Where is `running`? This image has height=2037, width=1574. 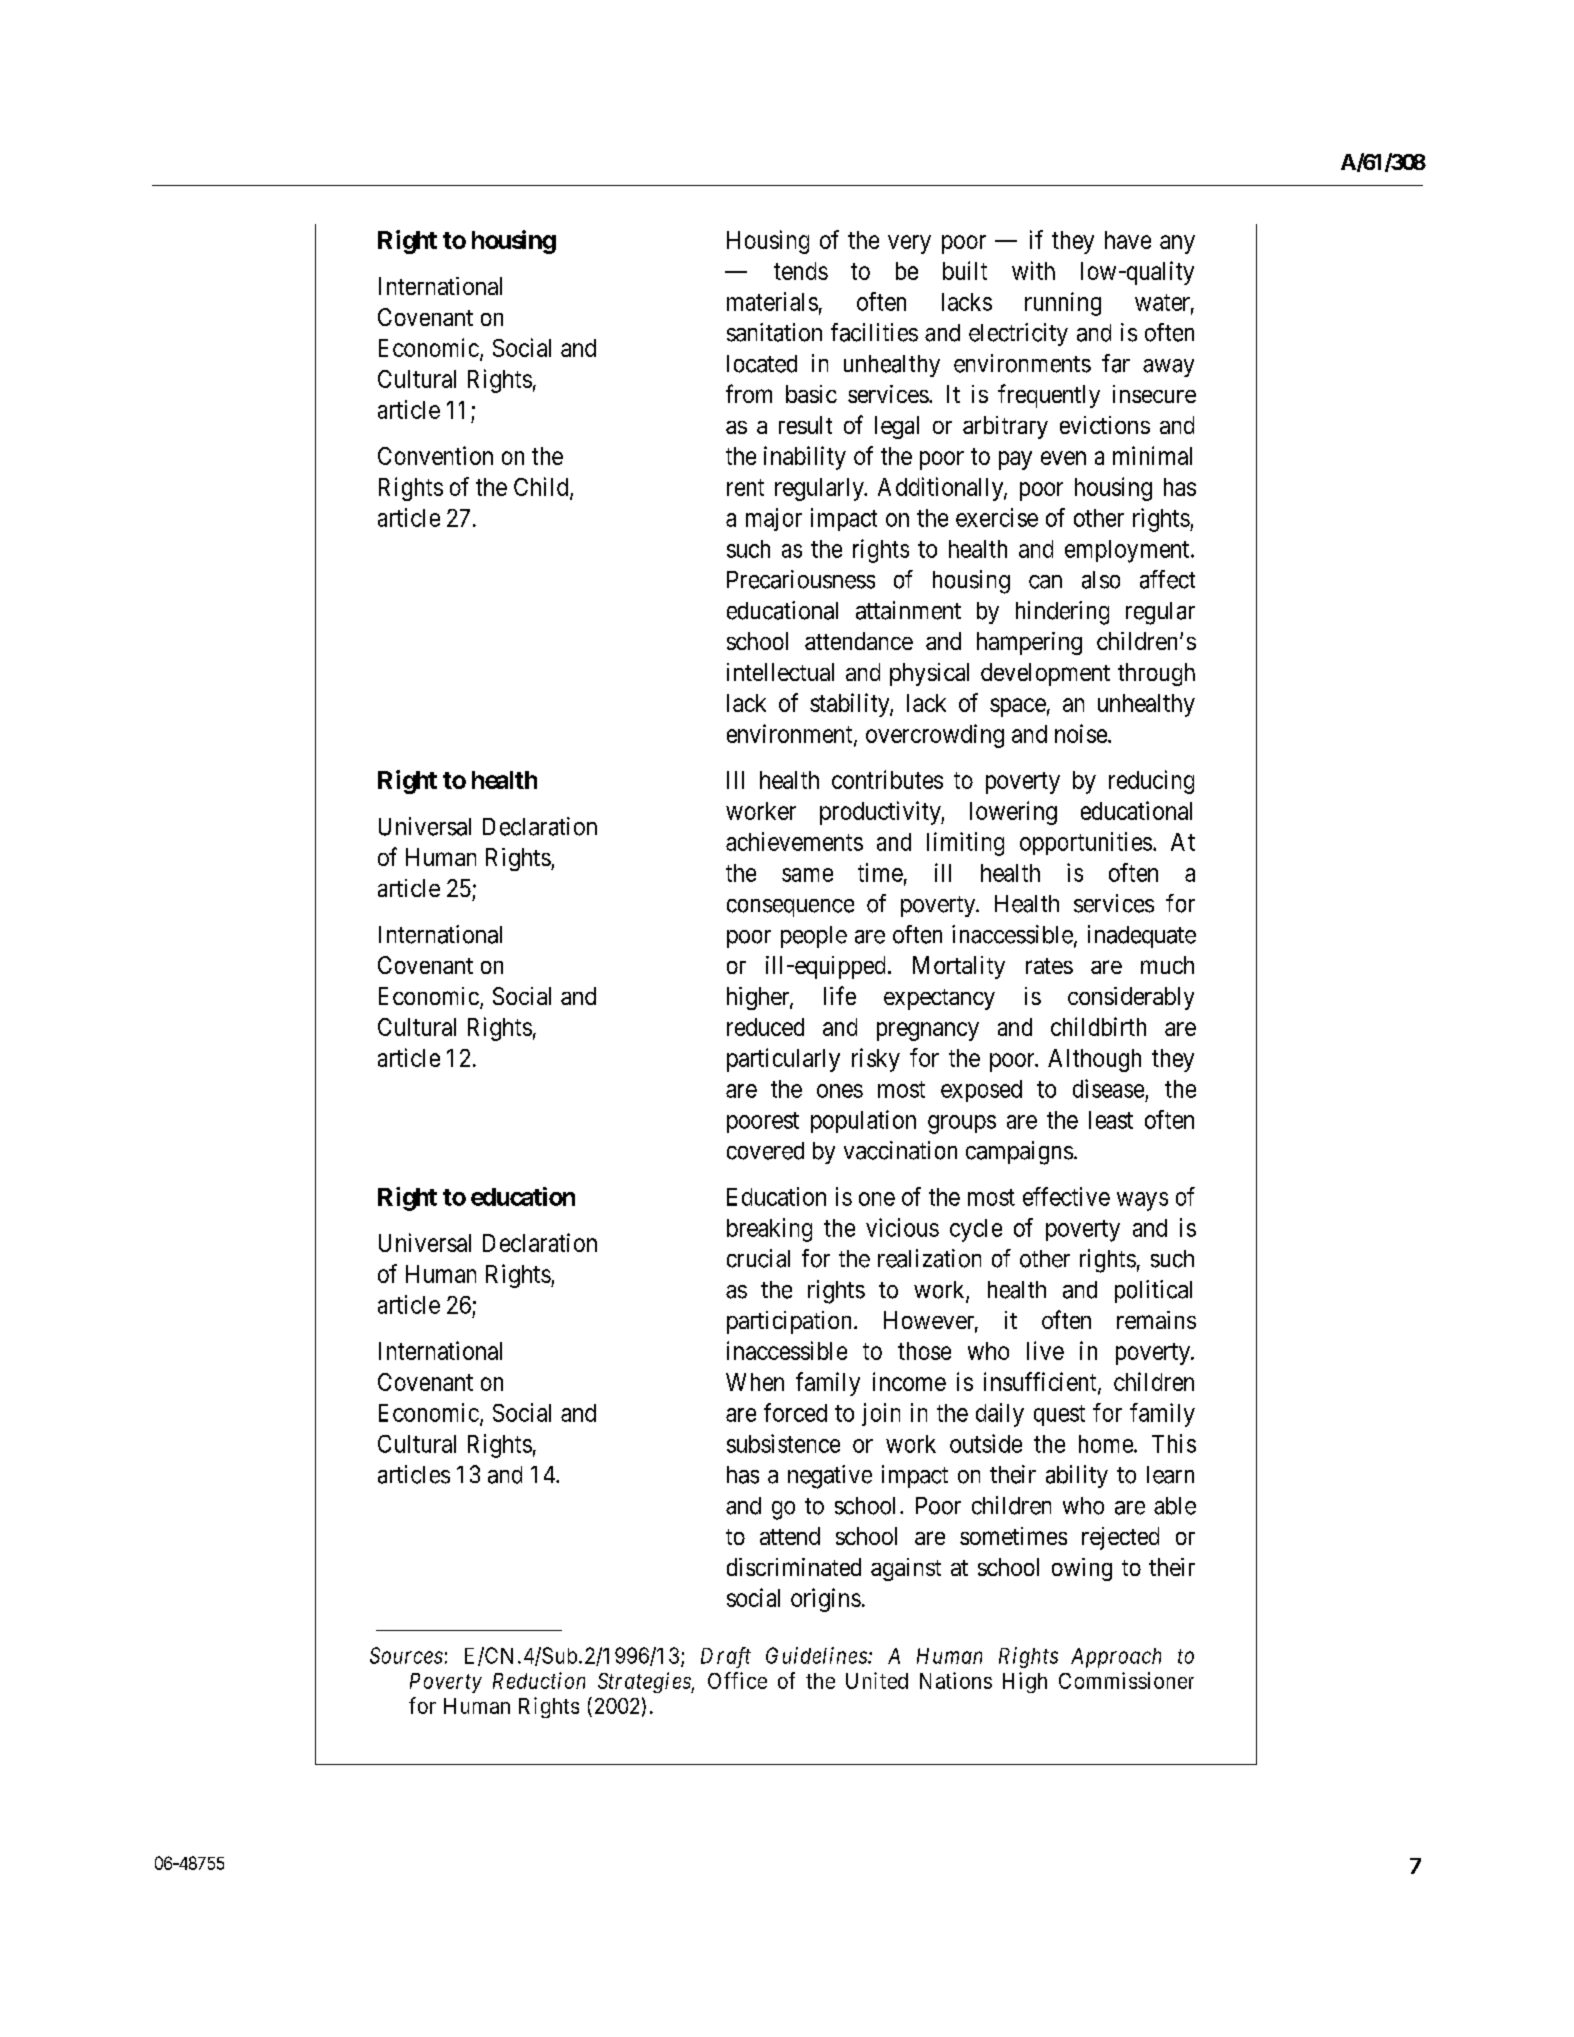
running is located at coordinates (1063, 304).
